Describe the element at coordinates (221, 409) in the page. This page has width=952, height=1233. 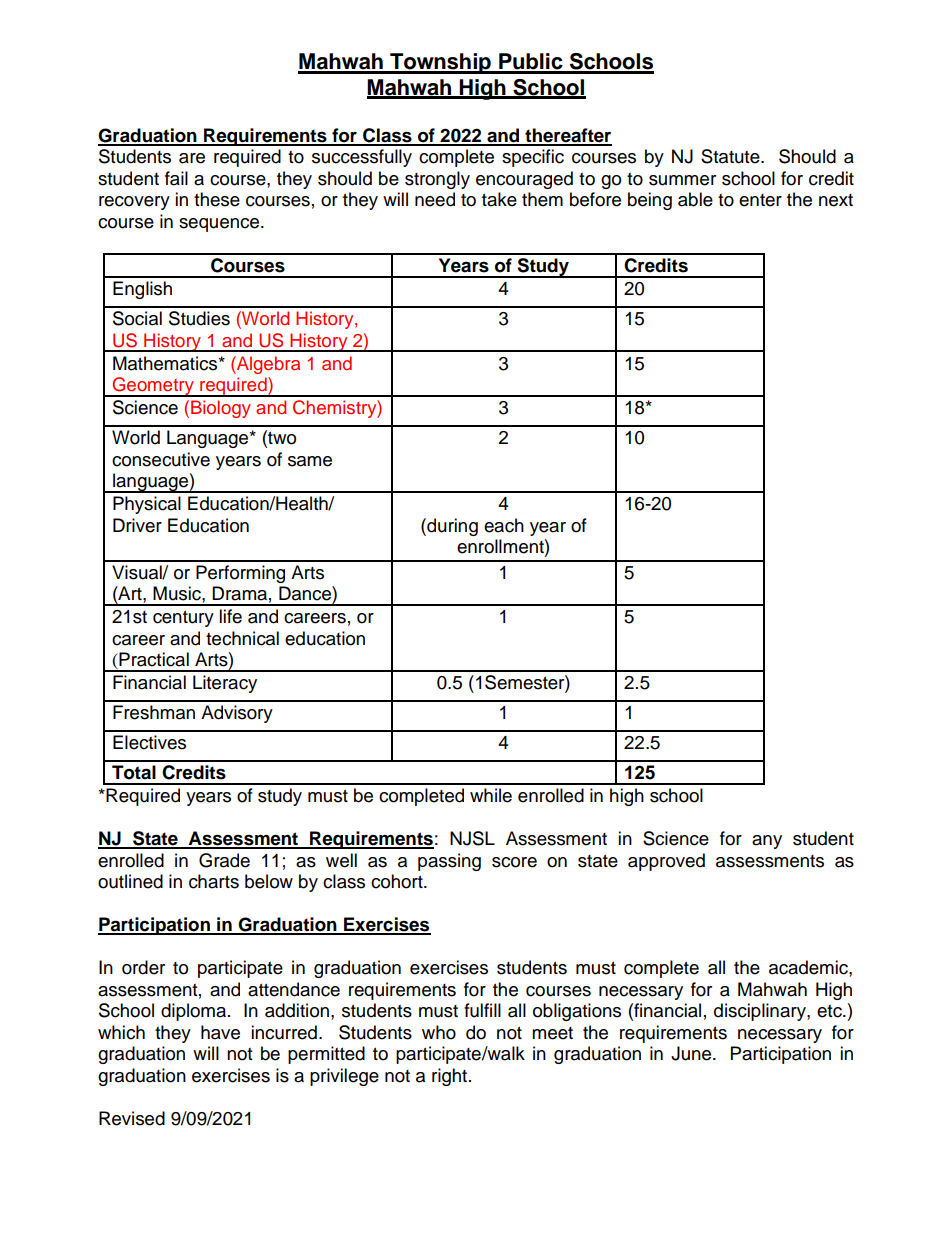
I see `Biology` at that location.
